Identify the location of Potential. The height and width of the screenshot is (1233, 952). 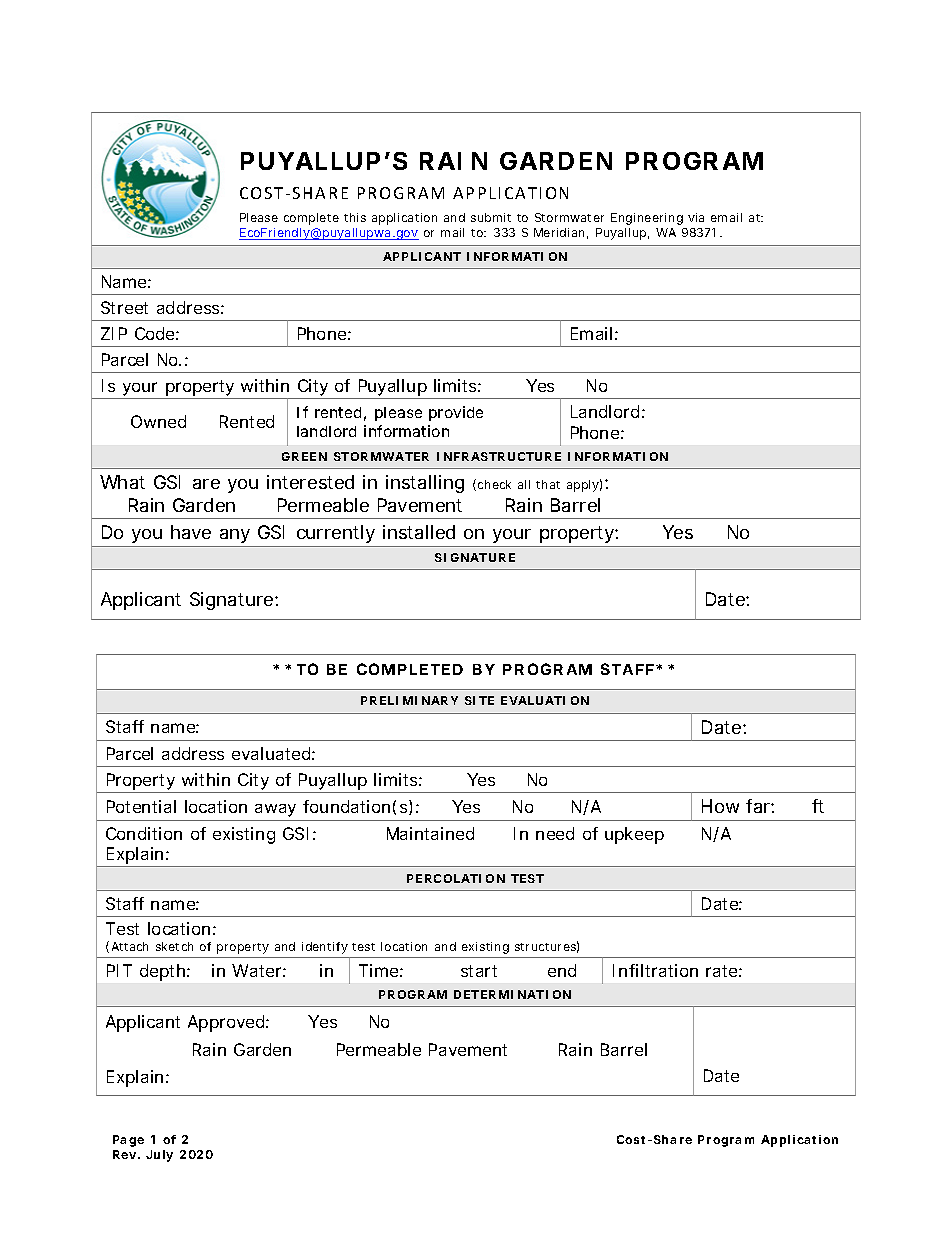
(141, 806).
